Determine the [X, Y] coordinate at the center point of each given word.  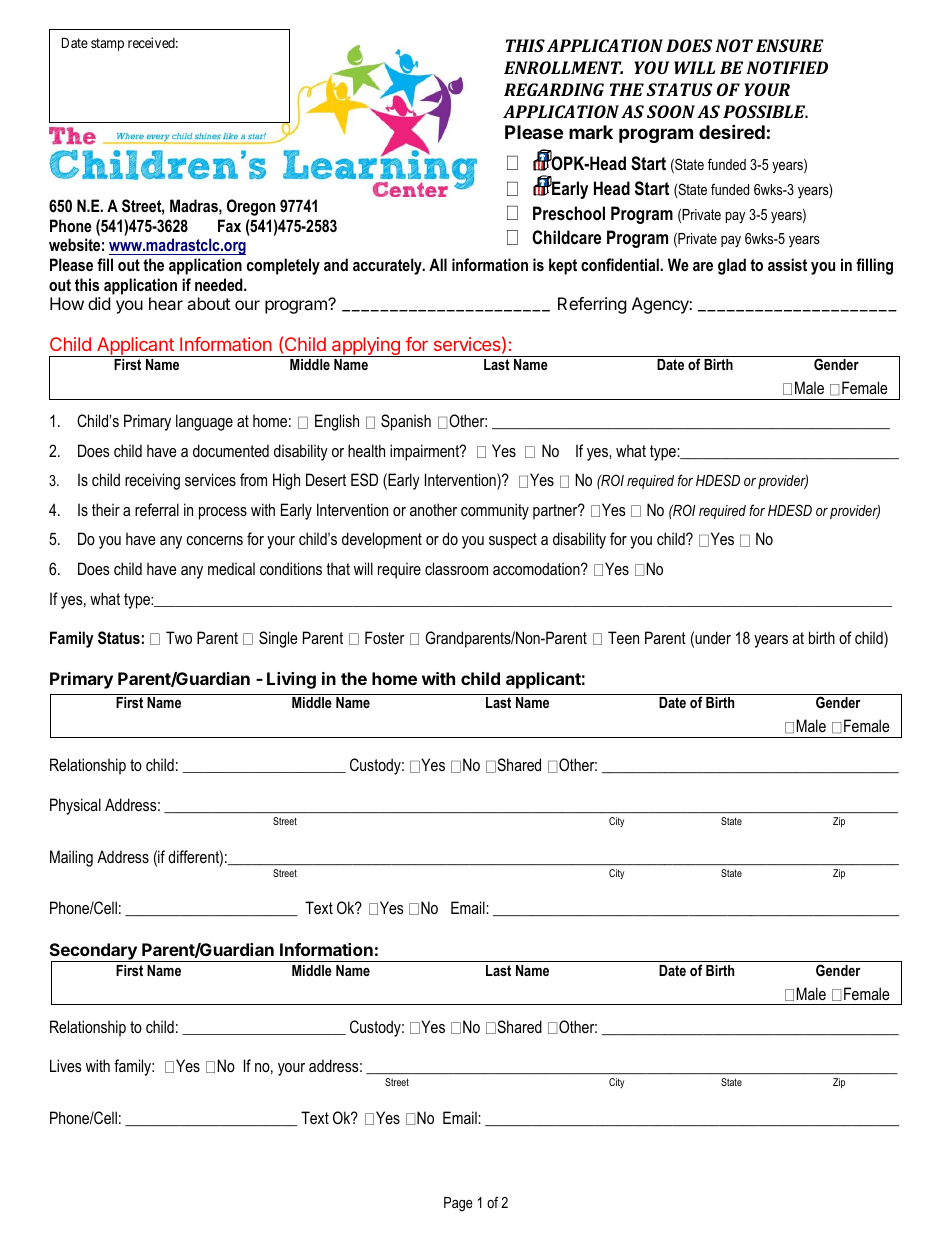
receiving [152, 481]
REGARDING [554, 89]
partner [556, 512]
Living [291, 680]
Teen [623, 637]
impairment [426, 452]
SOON [671, 111]
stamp [107, 44]
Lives [66, 1065]
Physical [75, 806]
